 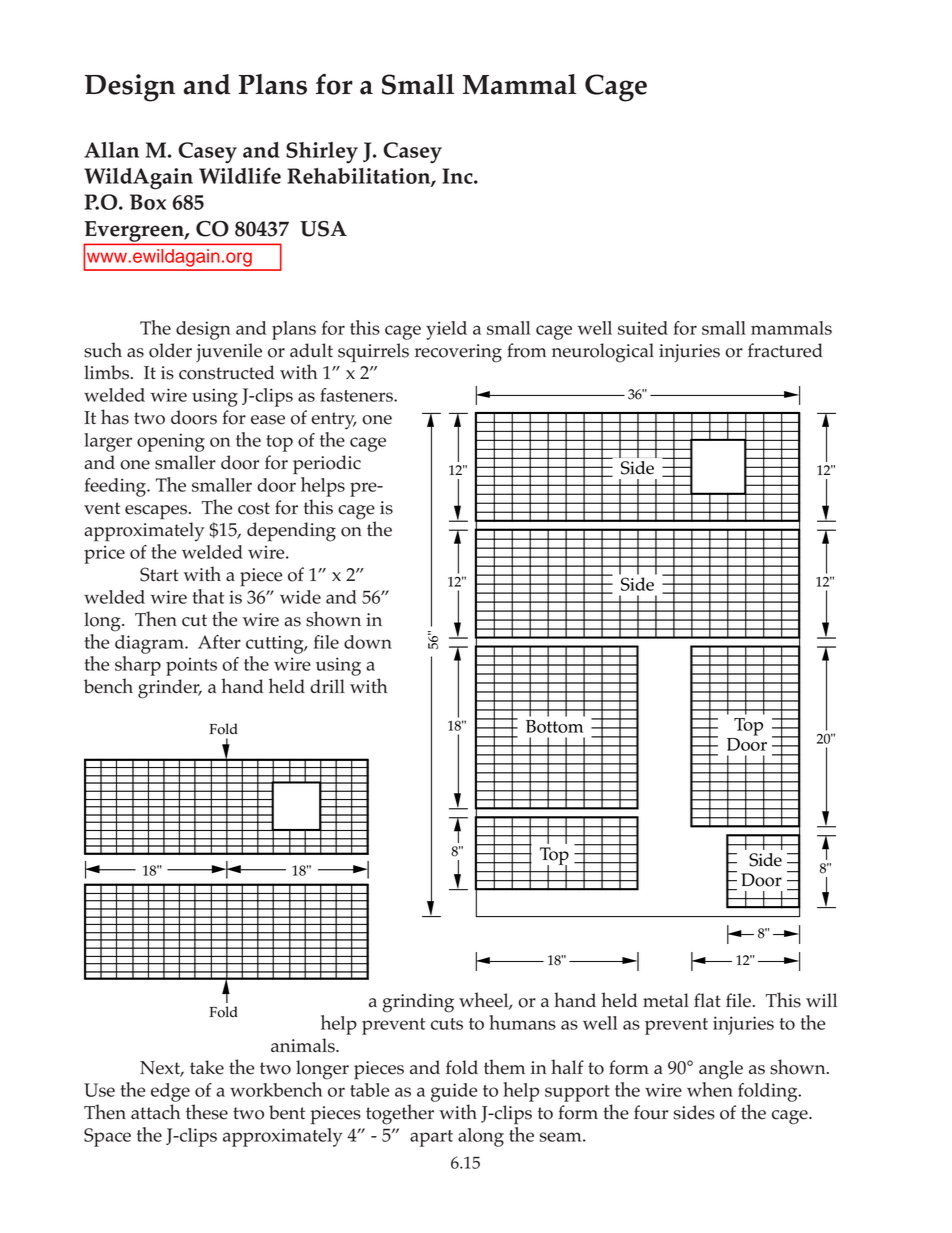 I want to click on Box, so click(x=148, y=202).
